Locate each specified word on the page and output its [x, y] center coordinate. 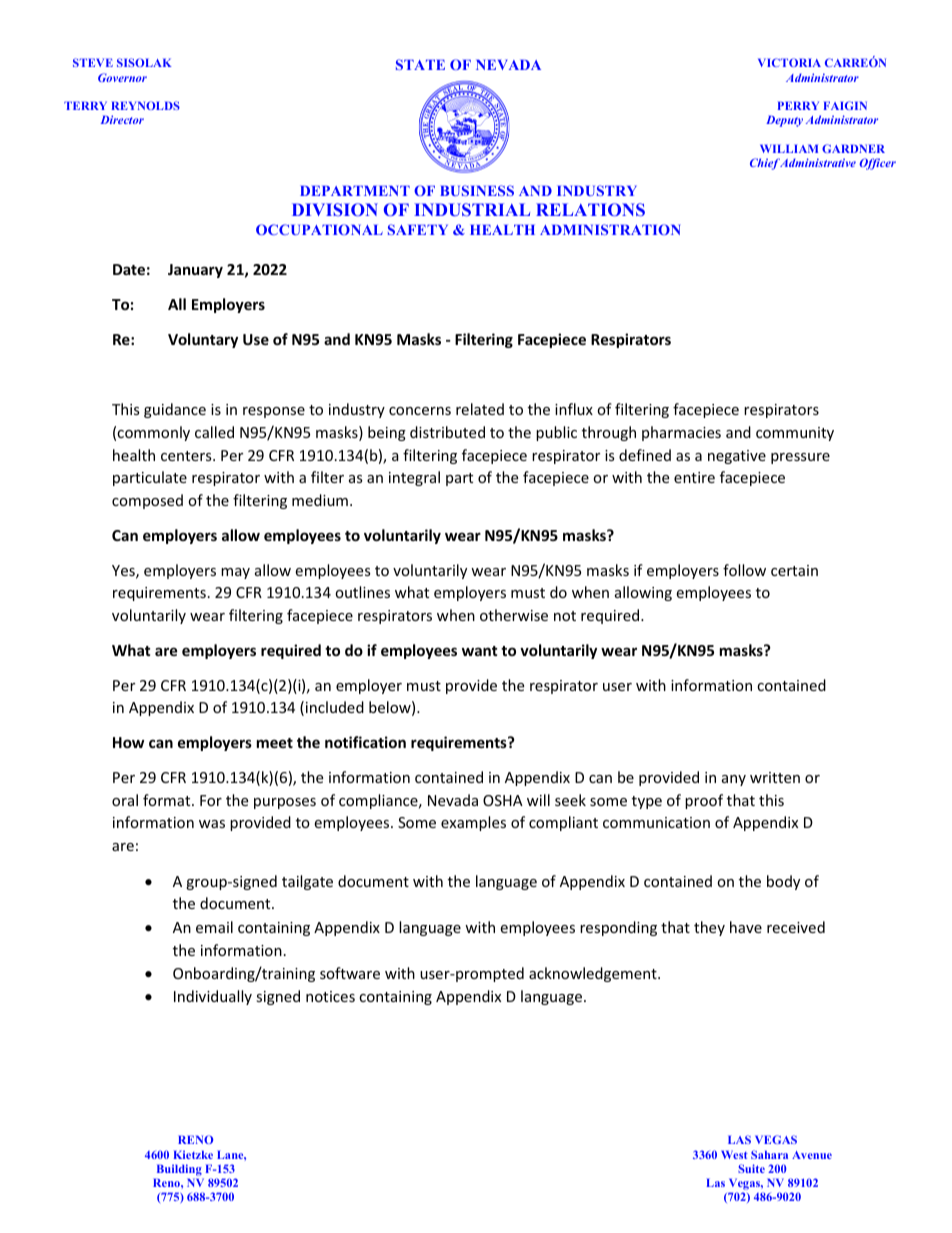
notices [330, 996]
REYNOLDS [145, 105]
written [775, 777]
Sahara [769, 1154]
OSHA [503, 800]
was [212, 824]
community [795, 434]
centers [187, 456]
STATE [420, 64]
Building [179, 1171]
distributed [447, 432]
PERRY [798, 105]
